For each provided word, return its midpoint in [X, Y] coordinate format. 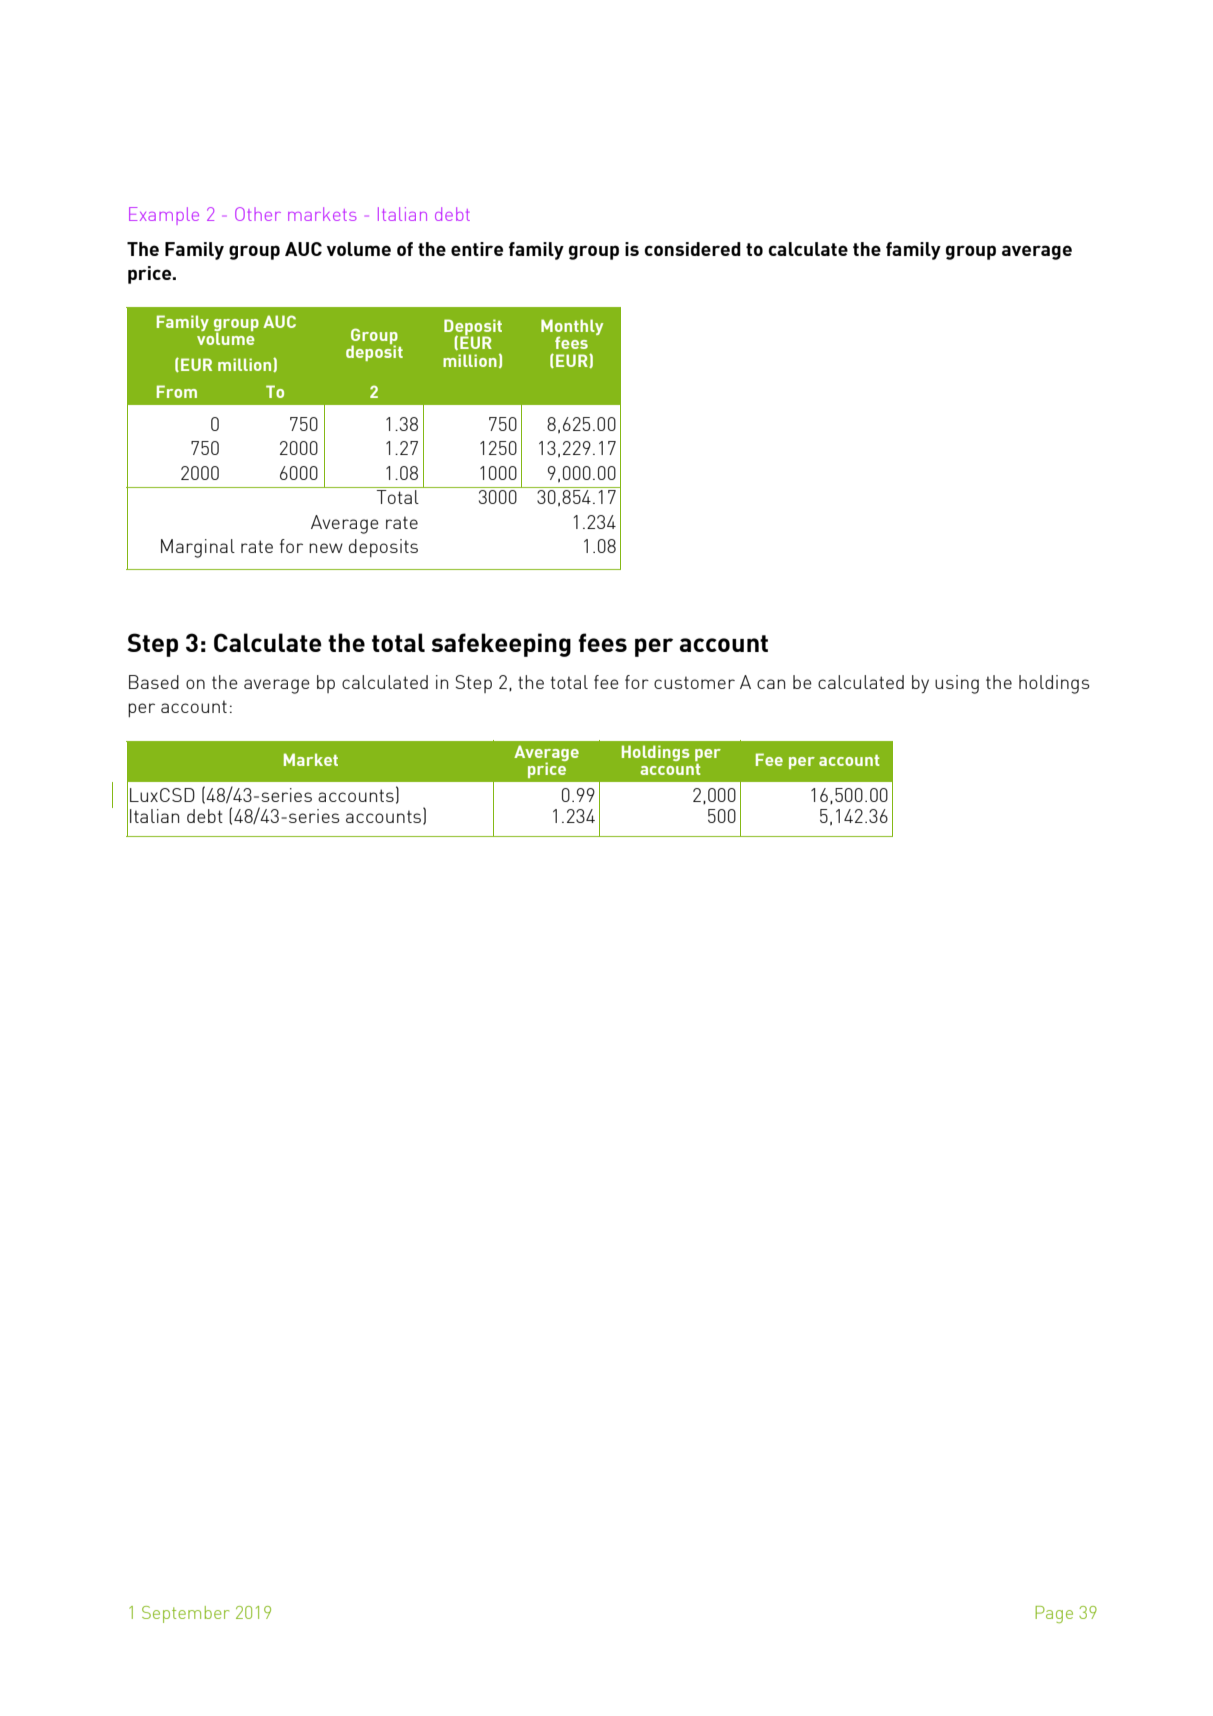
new [326, 548]
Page [1054, 1614]
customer [694, 682]
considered [692, 249]
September [185, 1614]
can [771, 684]
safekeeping [501, 645]
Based [154, 682]
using [957, 684]
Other [258, 214]
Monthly [572, 328]
